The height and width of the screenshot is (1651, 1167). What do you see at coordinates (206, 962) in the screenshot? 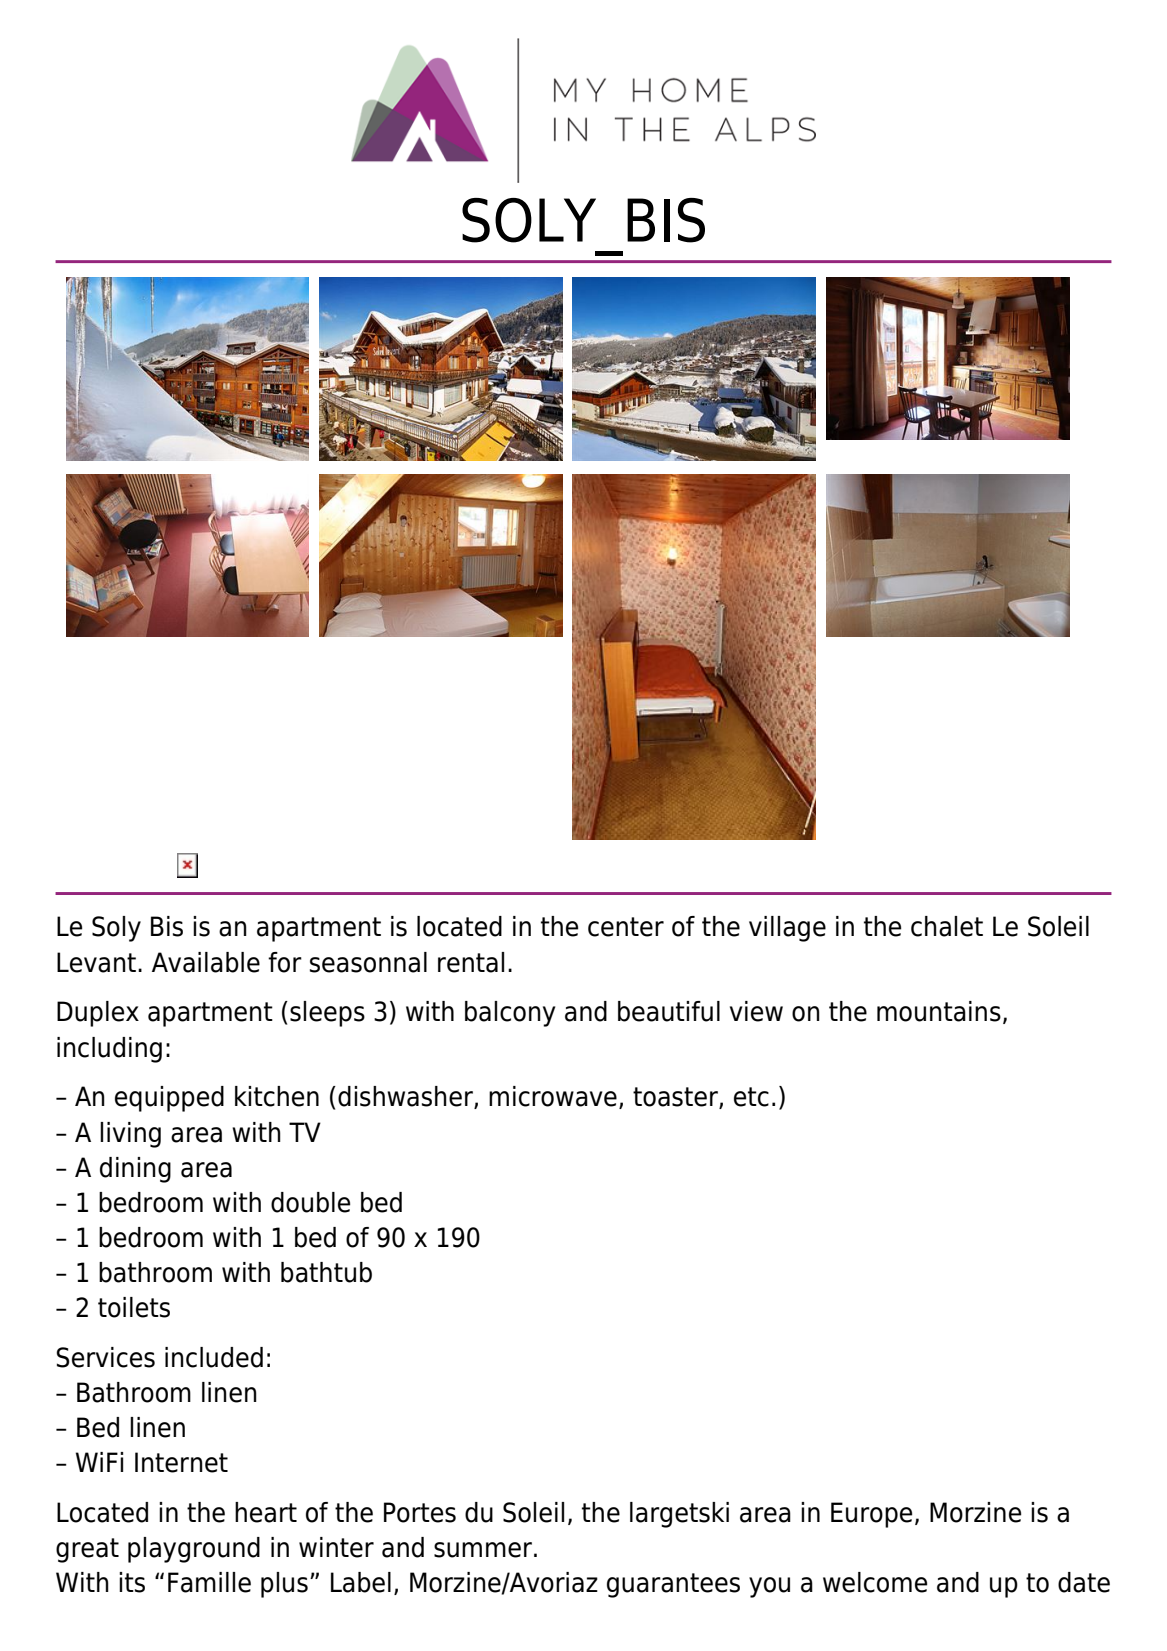
I see `Available` at bounding box center [206, 962].
